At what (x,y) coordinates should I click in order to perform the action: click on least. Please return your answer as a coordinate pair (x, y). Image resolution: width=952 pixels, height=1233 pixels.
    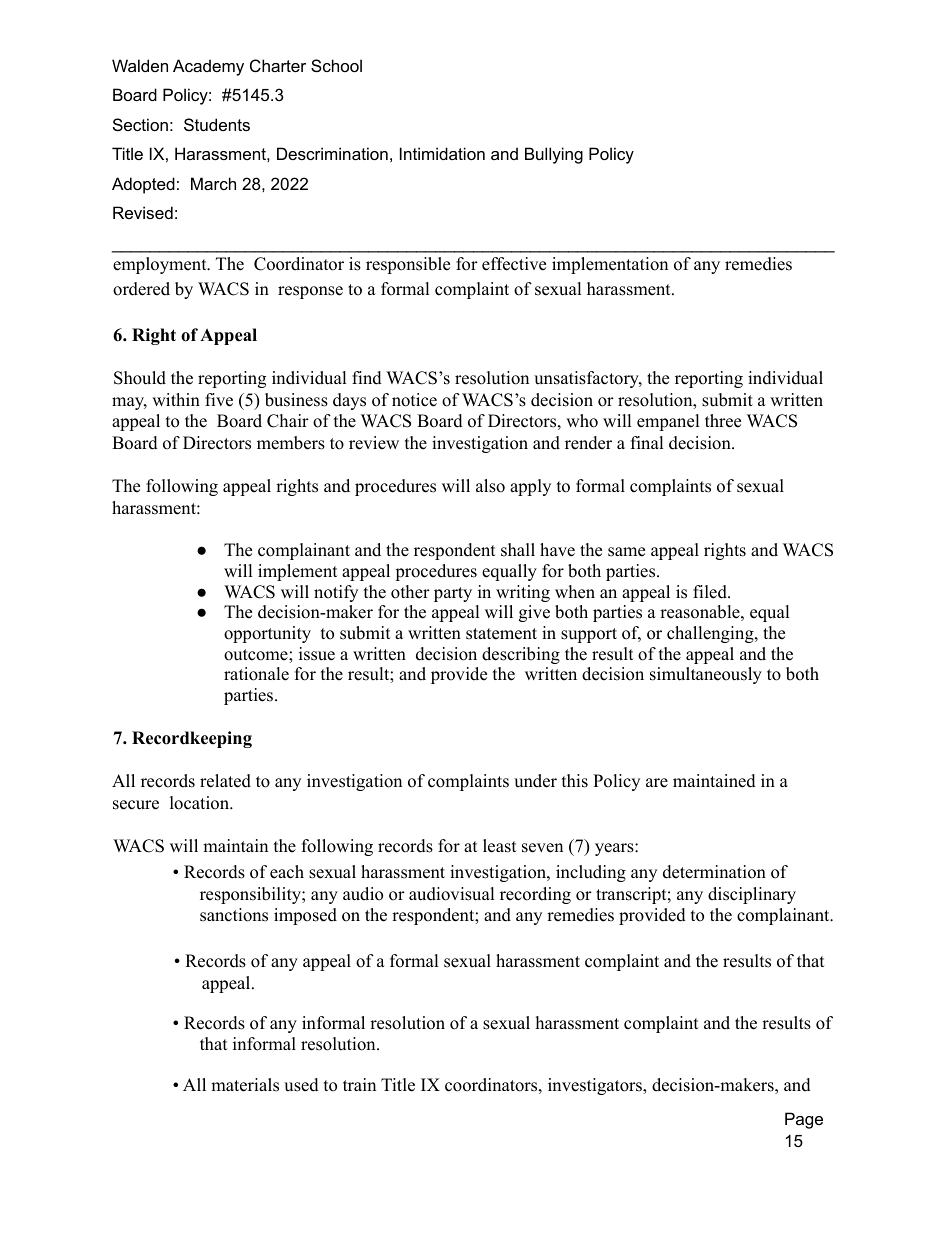
    Looking at the image, I should click on (500, 846).
